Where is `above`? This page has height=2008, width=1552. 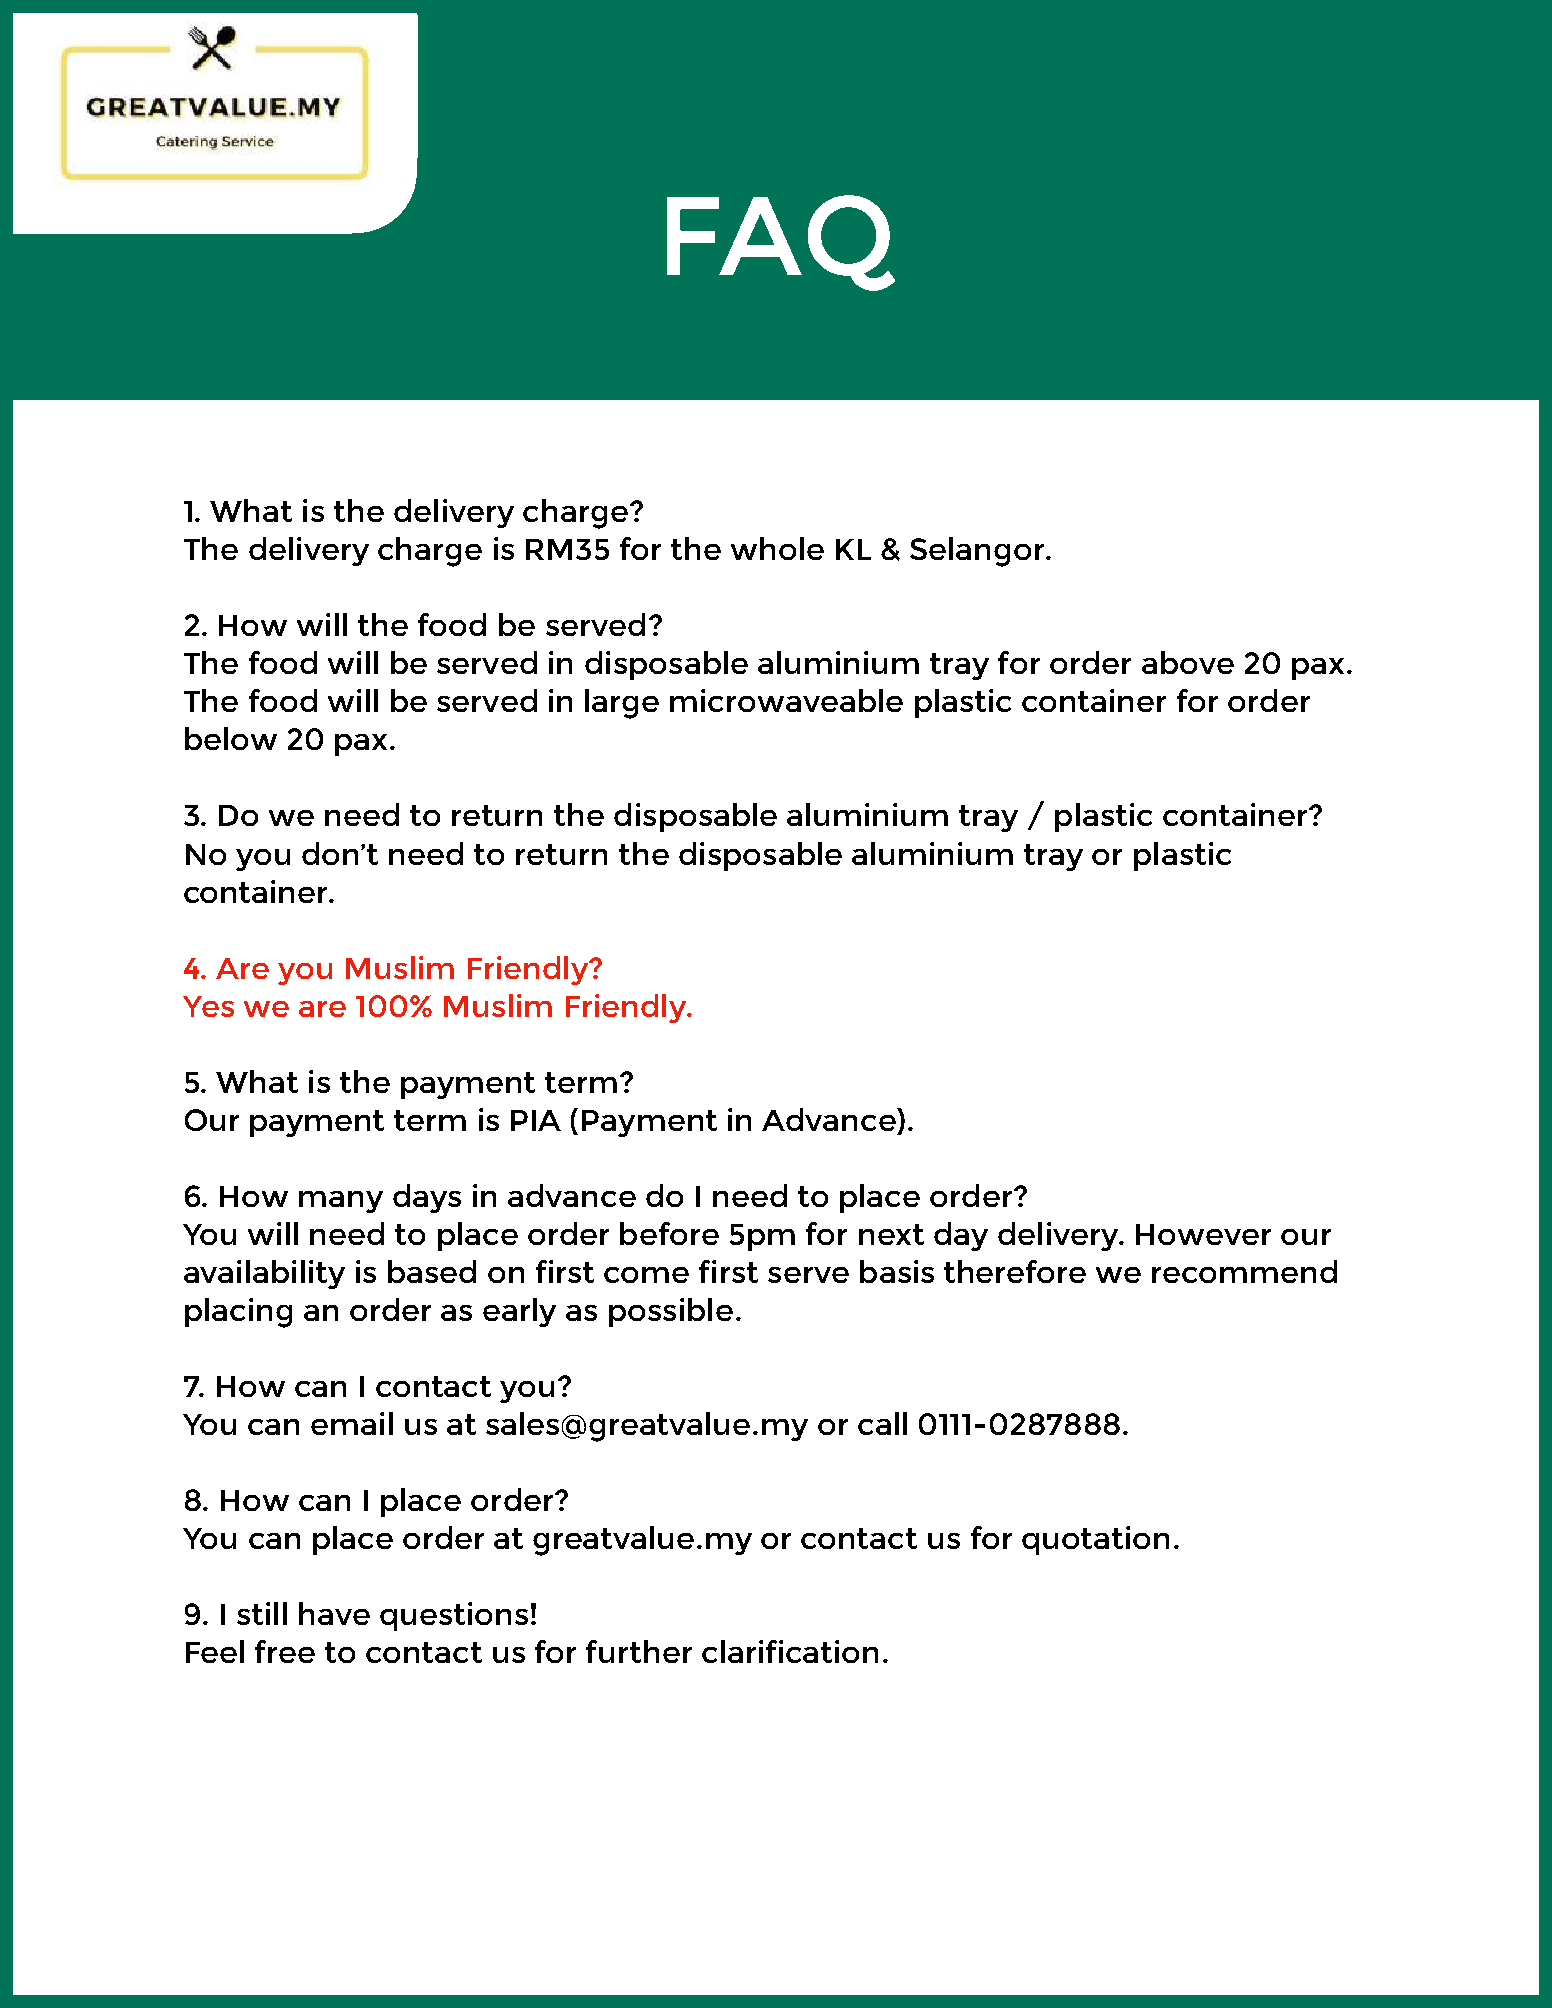
above is located at coordinates (1188, 662).
